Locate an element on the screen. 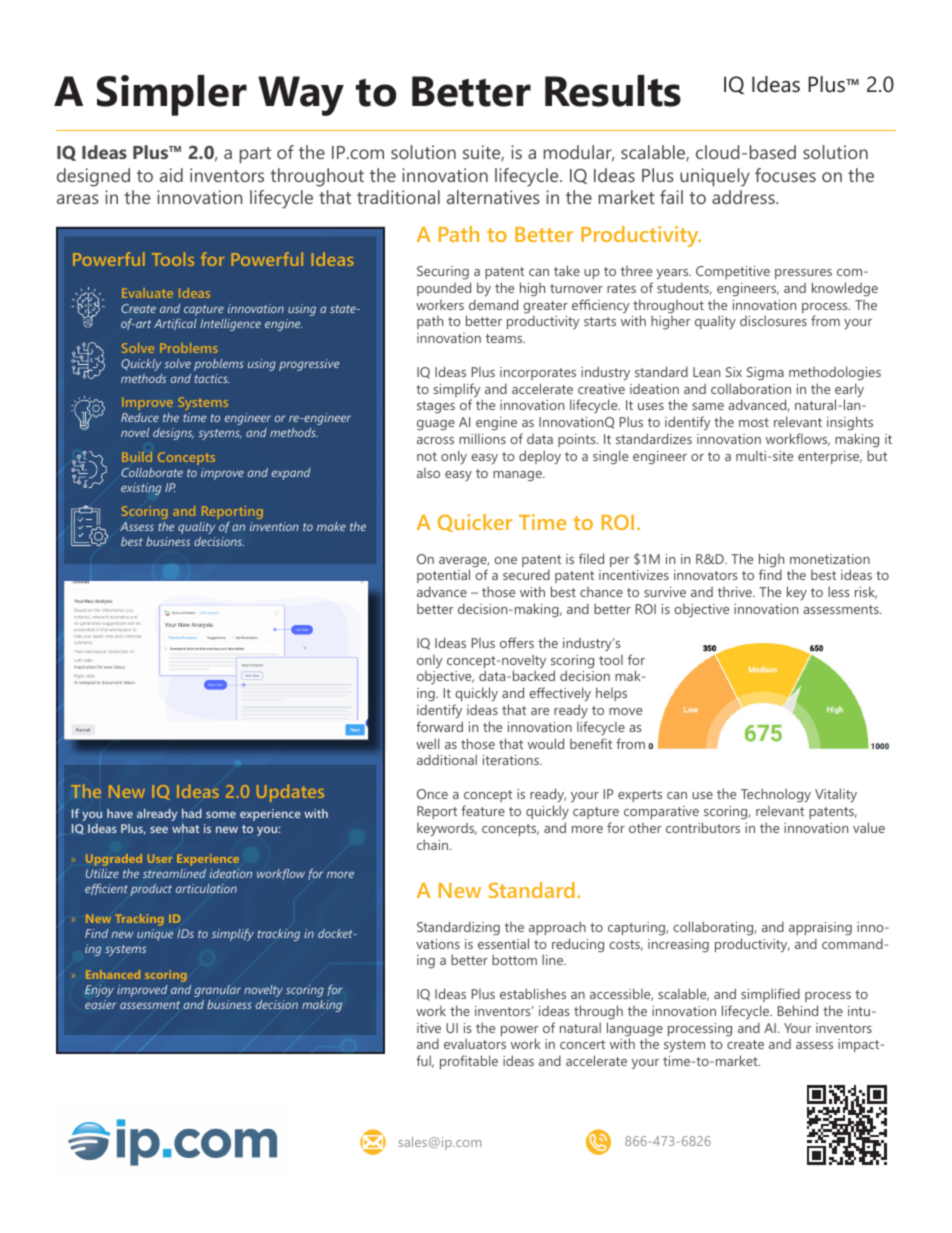 Image resolution: width=952 pixels, height=1233 pixels. invention is located at coordinates (274, 526).
